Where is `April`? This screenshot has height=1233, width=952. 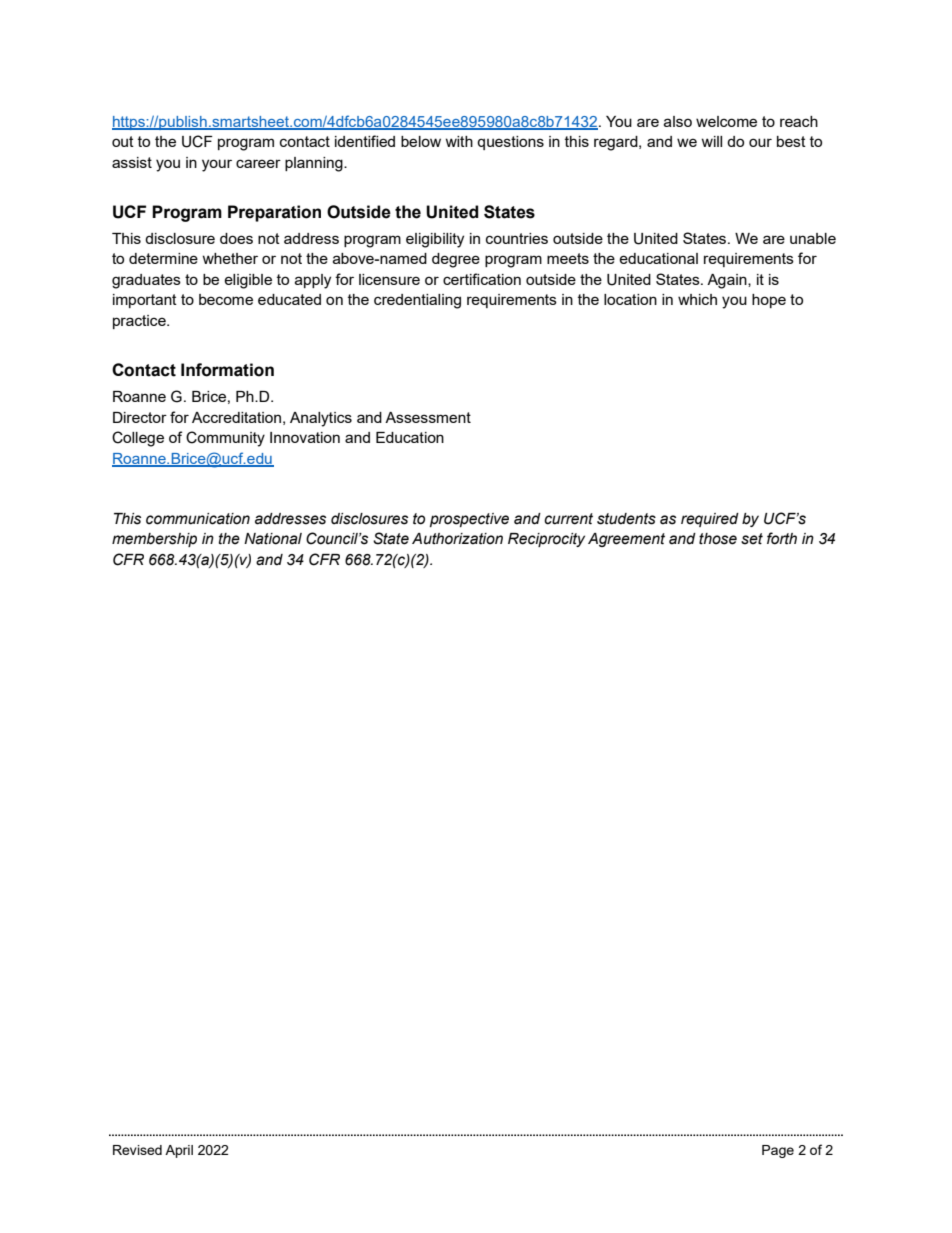
April is located at coordinates (179, 1151).
